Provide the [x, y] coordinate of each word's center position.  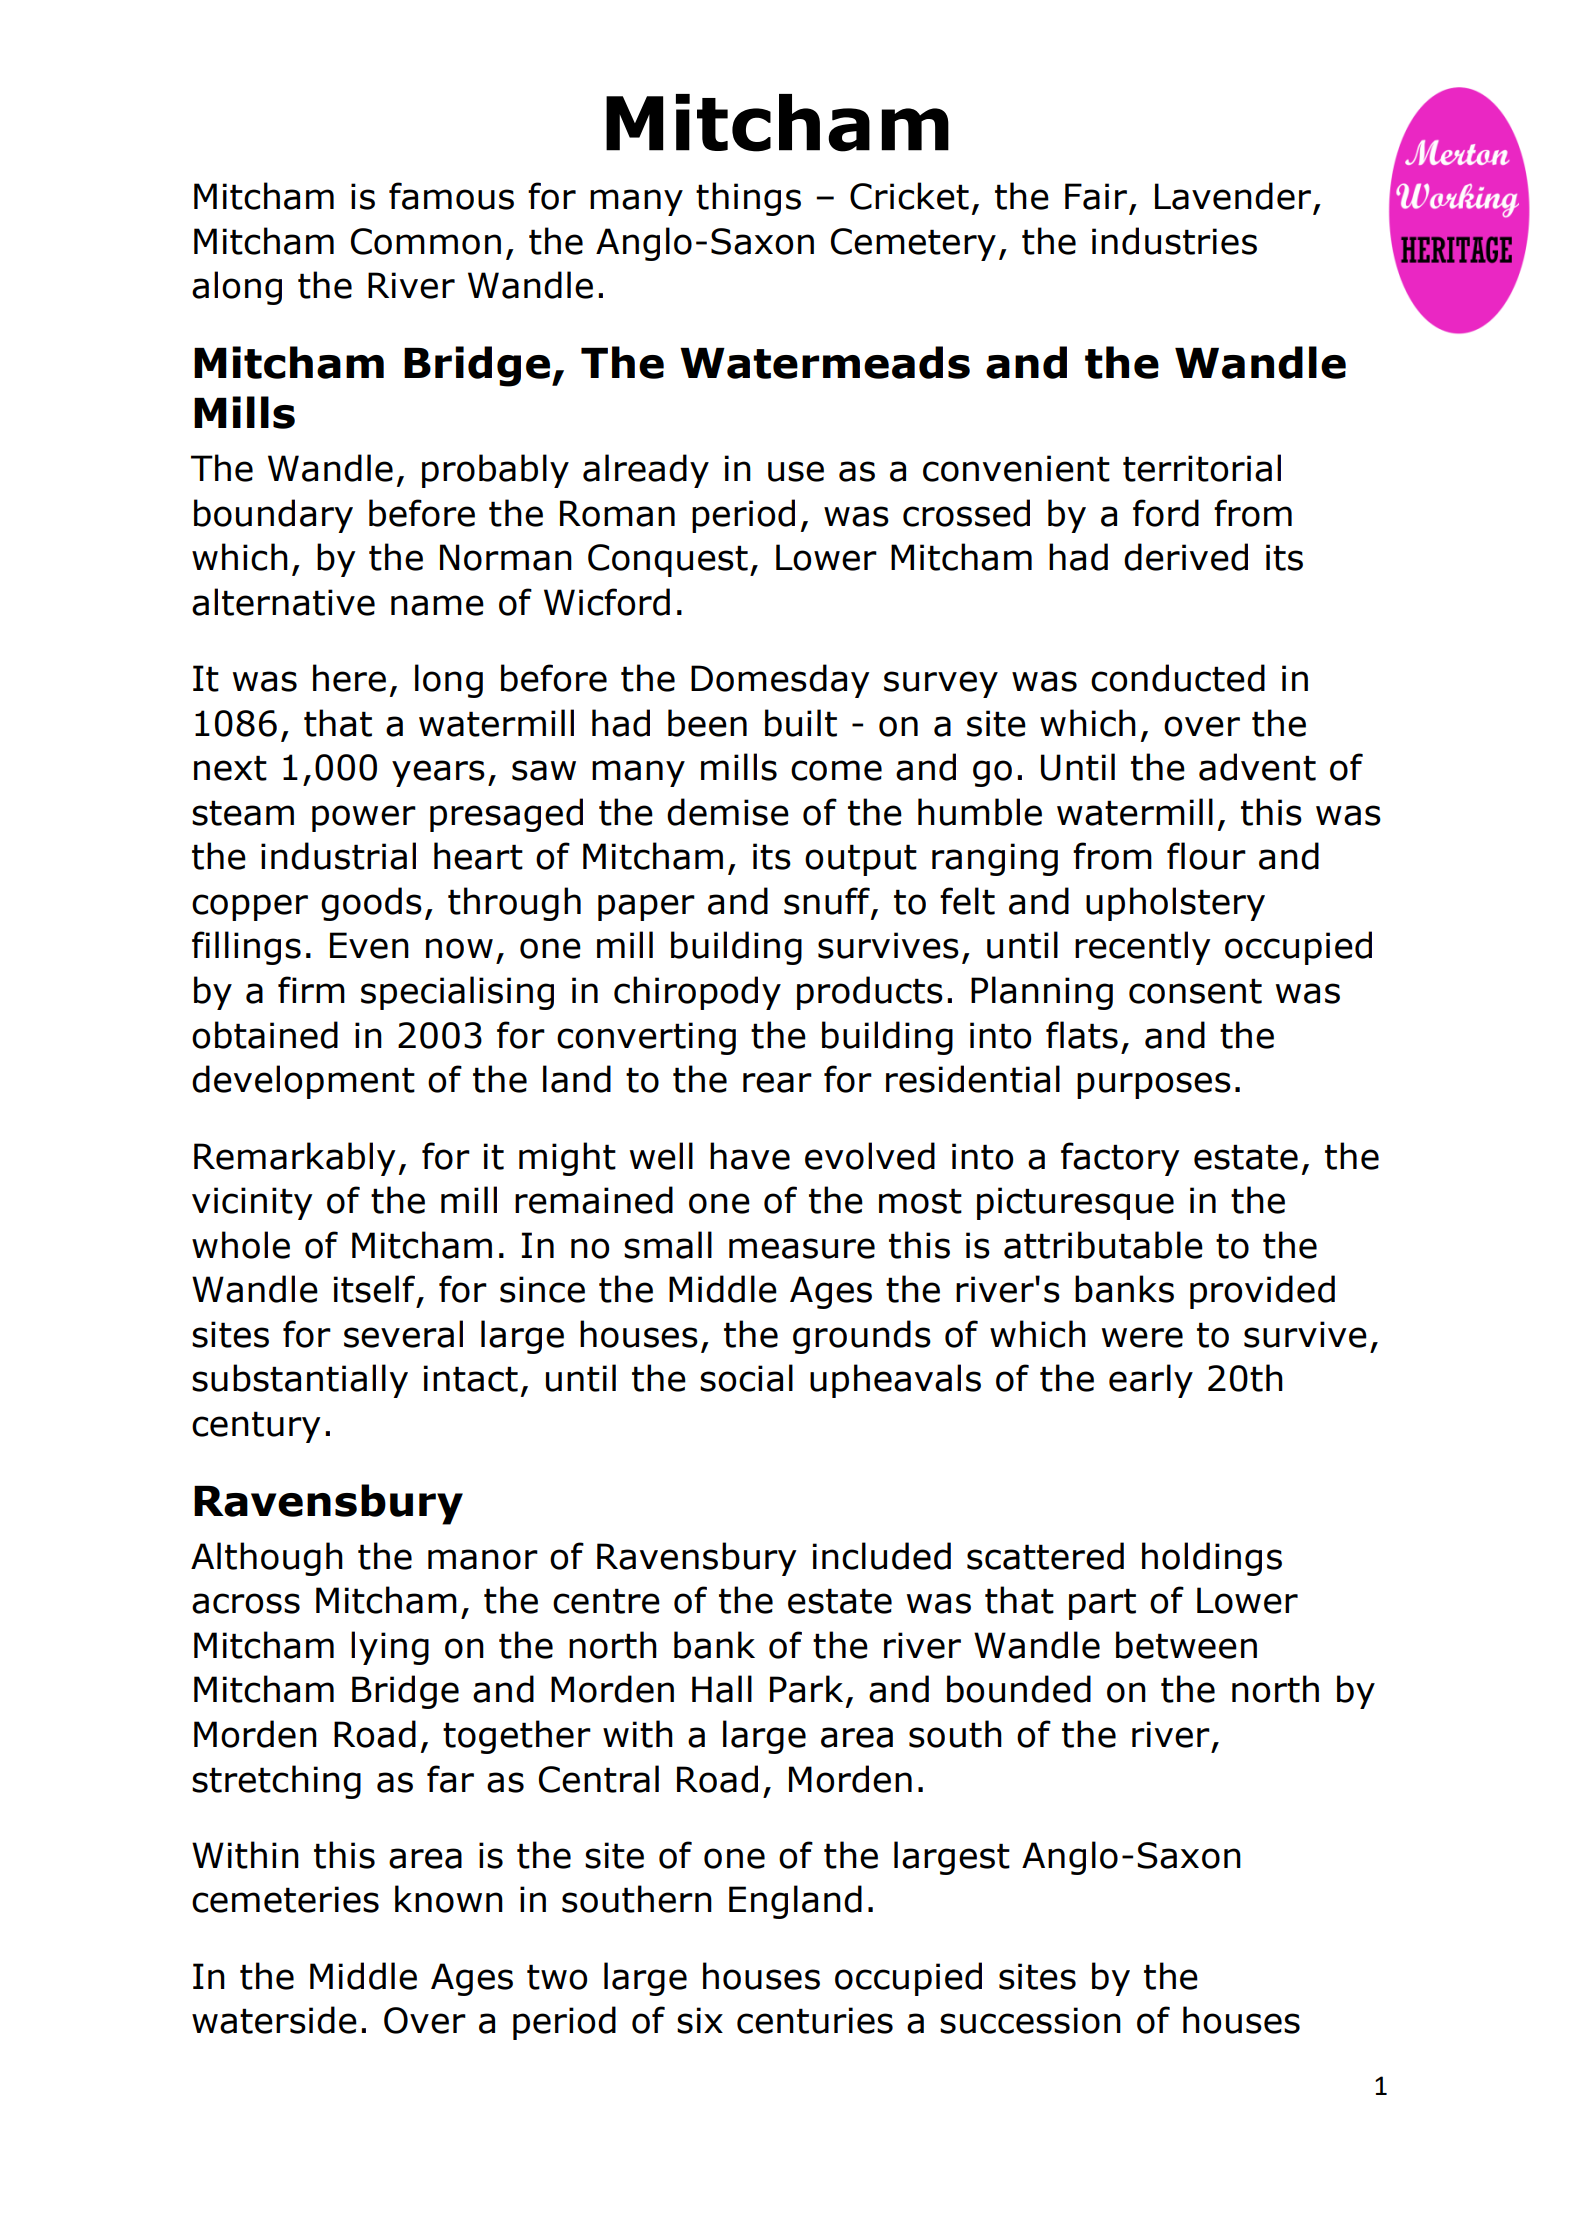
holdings [1212, 1559]
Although [267, 1559]
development [303, 1082]
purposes [1154, 1085]
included [882, 1556]
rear [777, 1082]
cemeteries [285, 1899]
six [700, 2020]
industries [1174, 241]
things [748, 199]
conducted [1178, 678]
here [349, 678]
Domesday [780, 681]
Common [426, 241]
